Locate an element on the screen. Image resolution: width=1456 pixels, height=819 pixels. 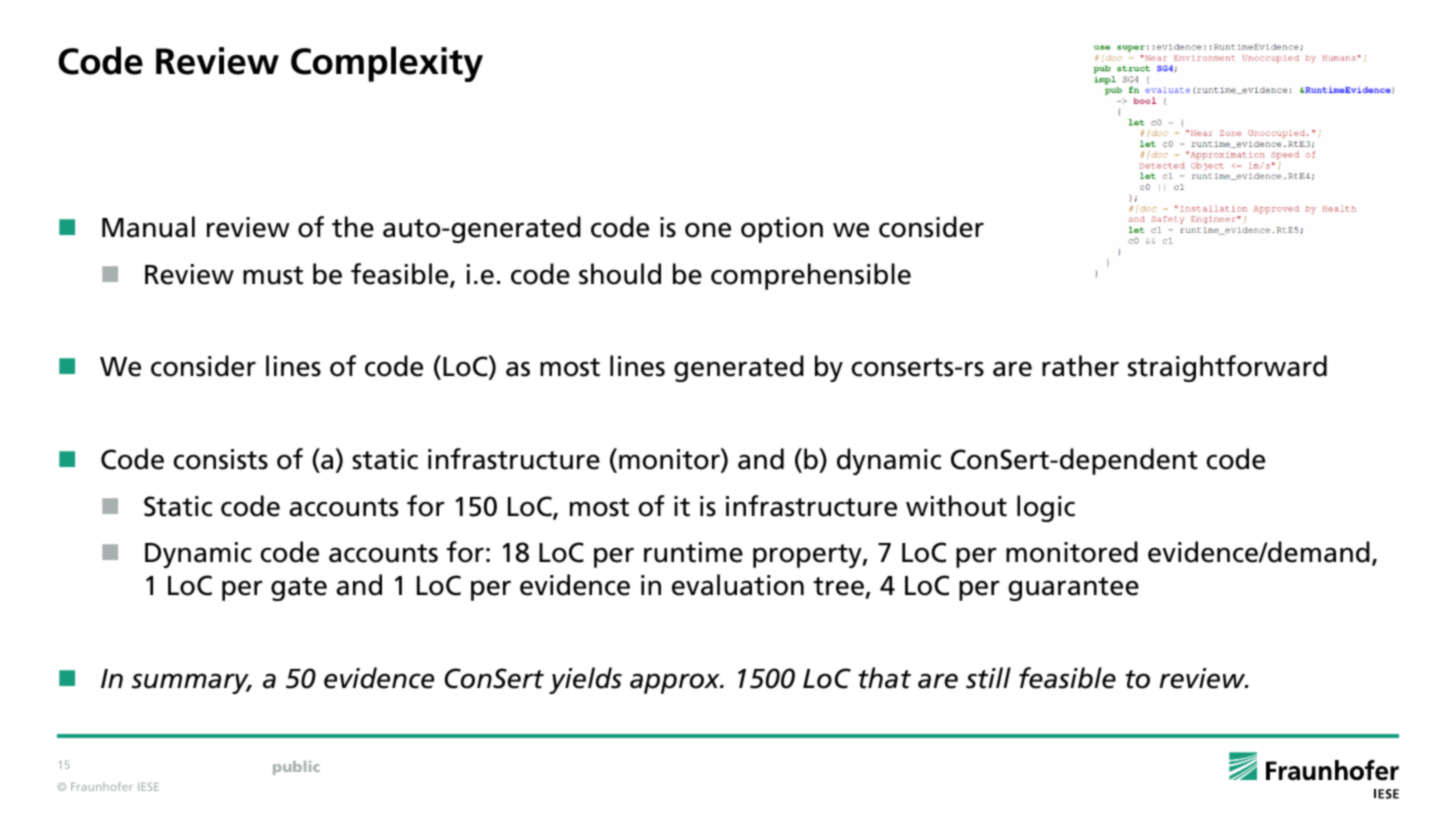
without is located at coordinates (956, 506).
